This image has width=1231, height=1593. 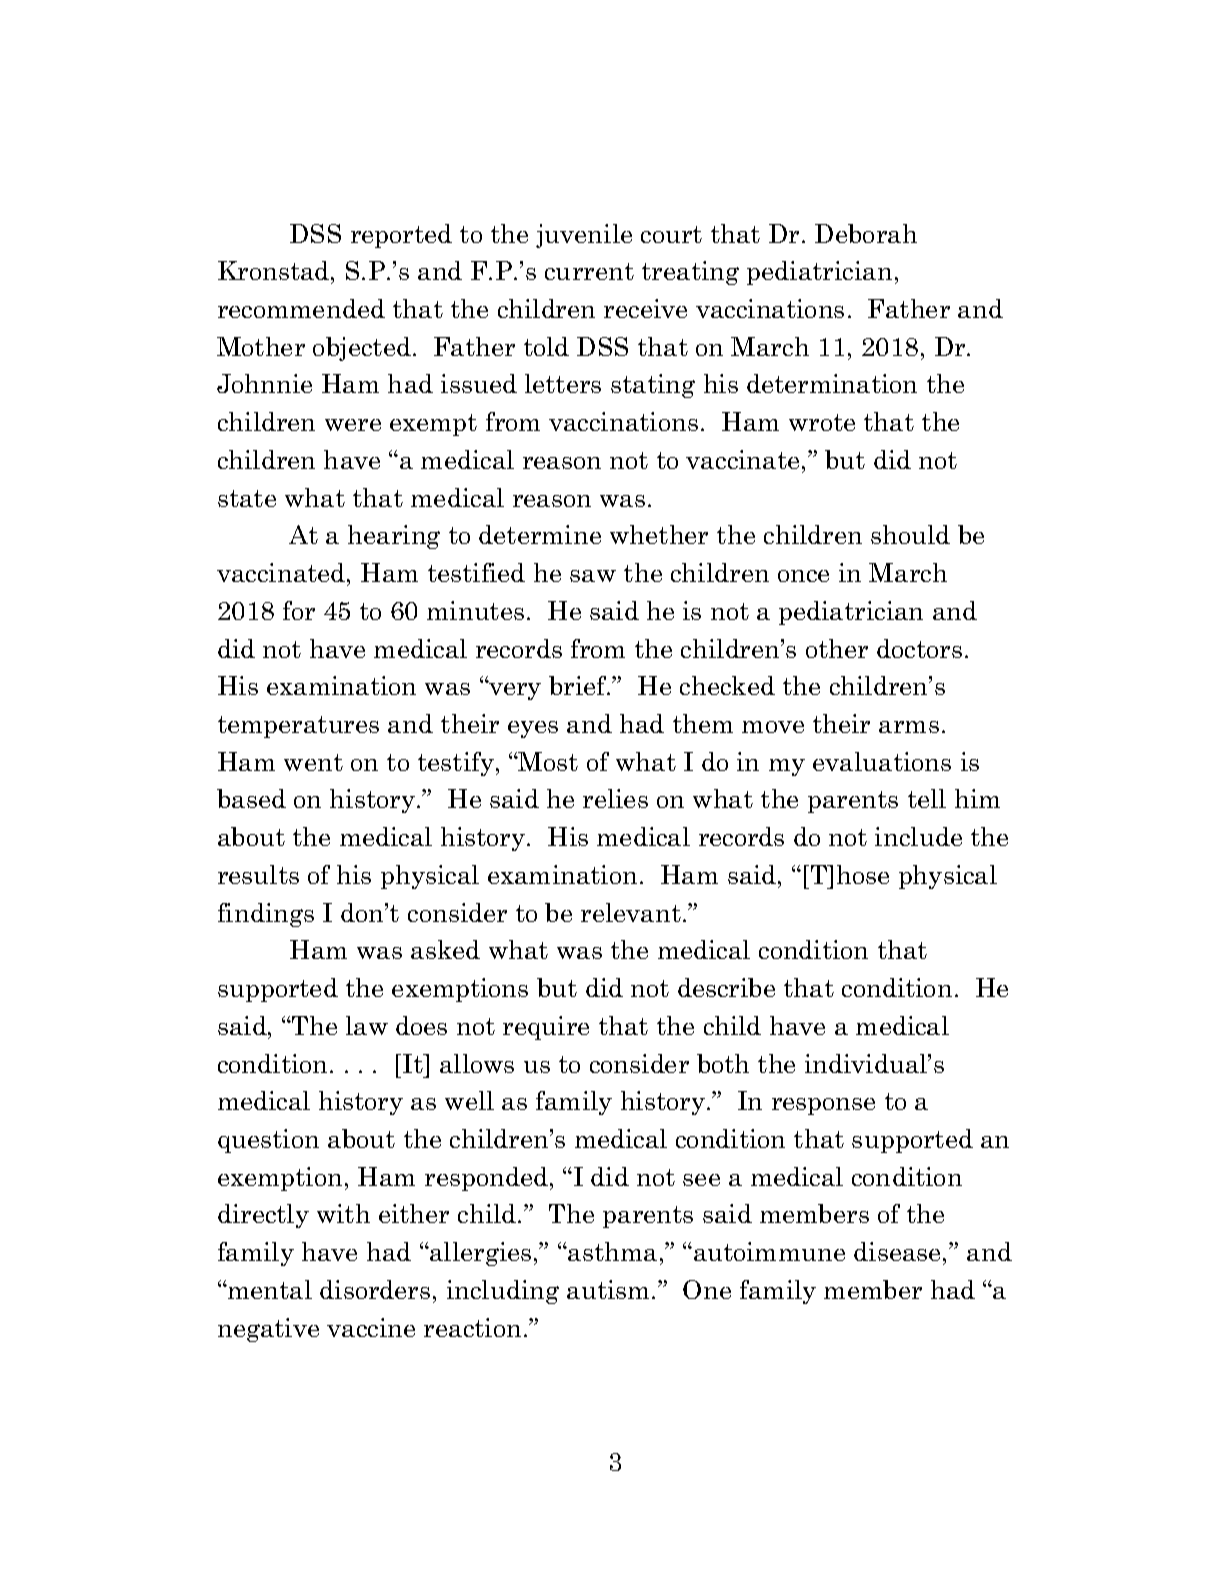 What do you see at coordinates (897, 1251) in the image?
I see `disease` at bounding box center [897, 1251].
